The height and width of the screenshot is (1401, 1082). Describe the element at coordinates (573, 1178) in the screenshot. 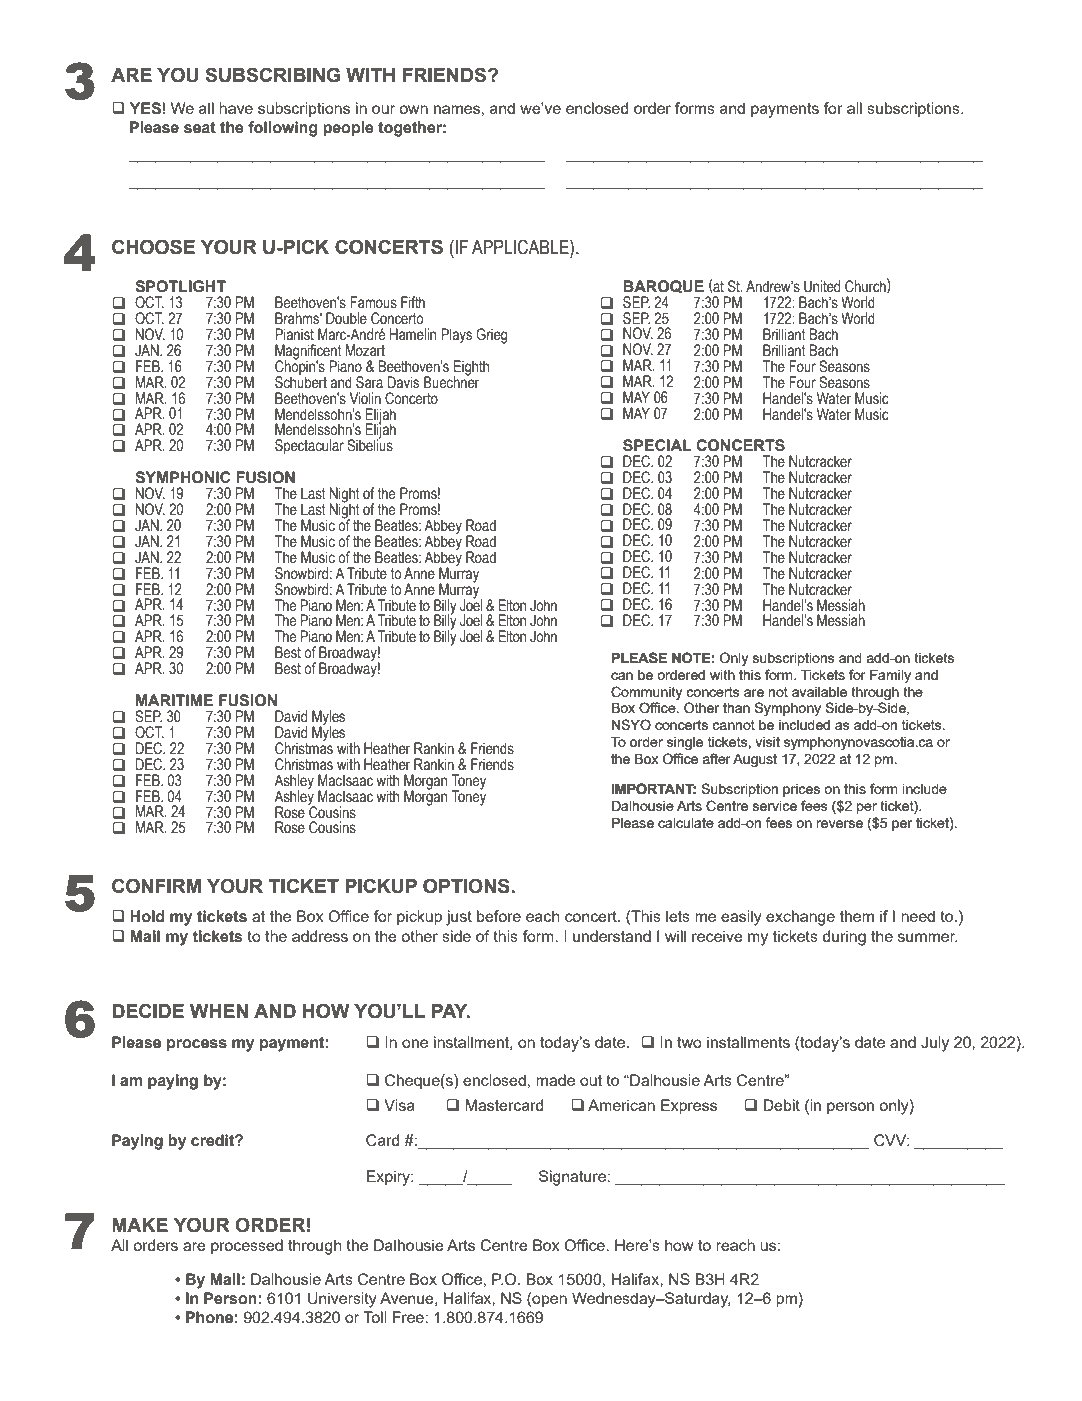

I see `Signature` at that location.
